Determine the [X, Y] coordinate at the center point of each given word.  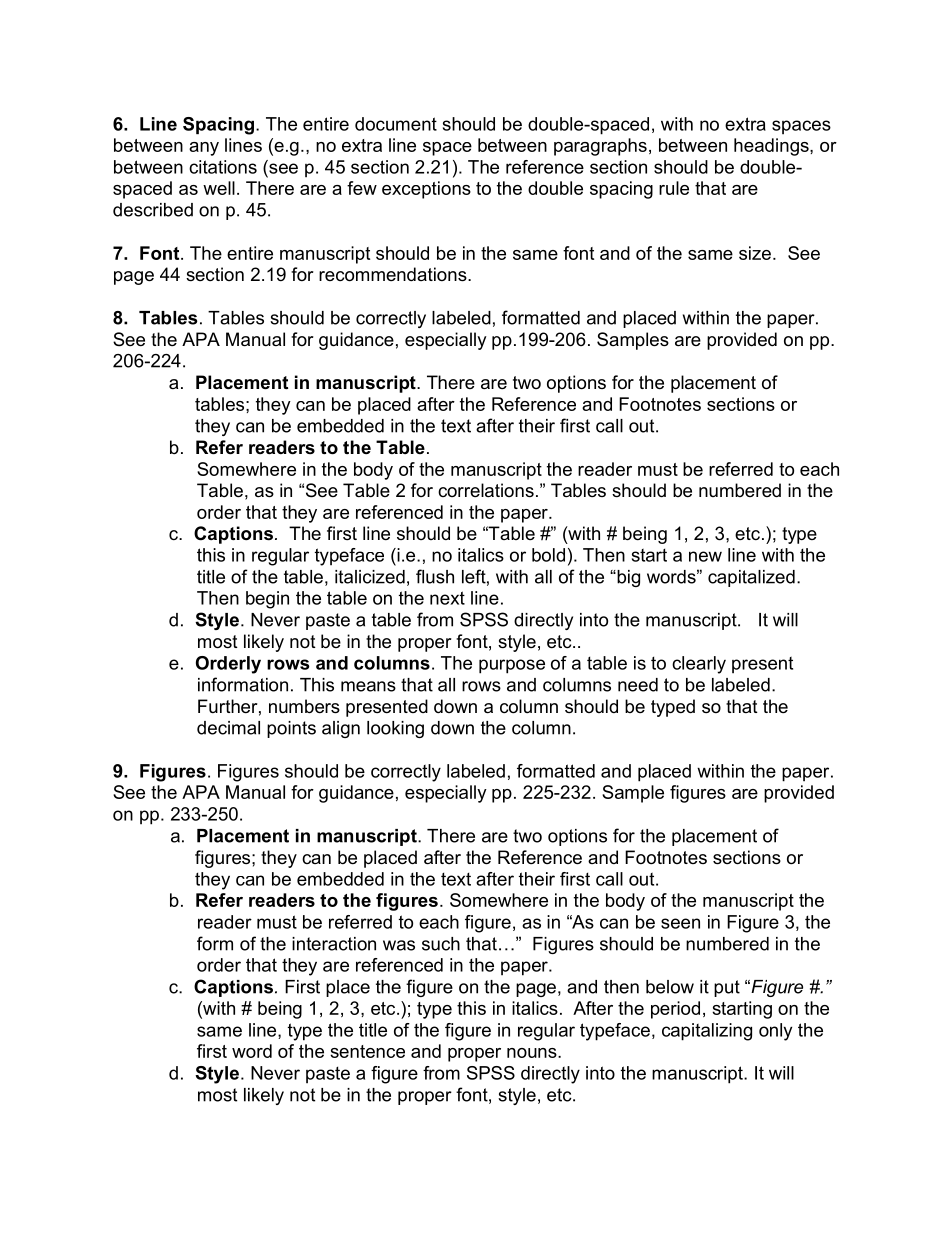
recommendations [394, 274]
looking [395, 729]
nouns [533, 1053]
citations [223, 167]
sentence [367, 1051]
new [705, 556]
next [447, 598]
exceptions [426, 190]
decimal [228, 728]
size [755, 253]
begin [267, 600]
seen [680, 923]
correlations [486, 490]
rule [674, 188]
